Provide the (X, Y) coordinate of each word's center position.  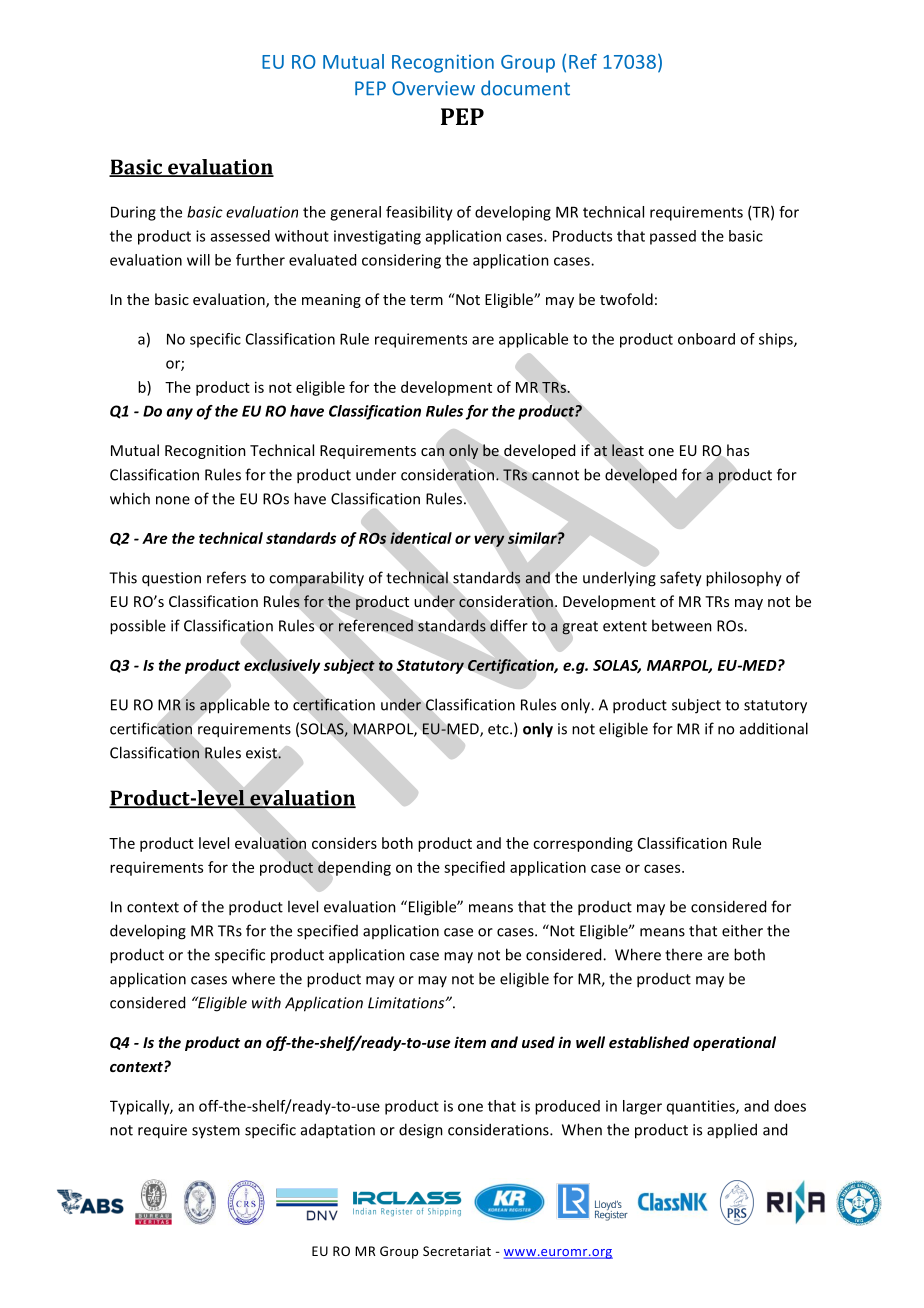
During (133, 213)
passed (673, 237)
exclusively (282, 666)
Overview (433, 88)
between (682, 625)
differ (509, 625)
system (216, 1132)
